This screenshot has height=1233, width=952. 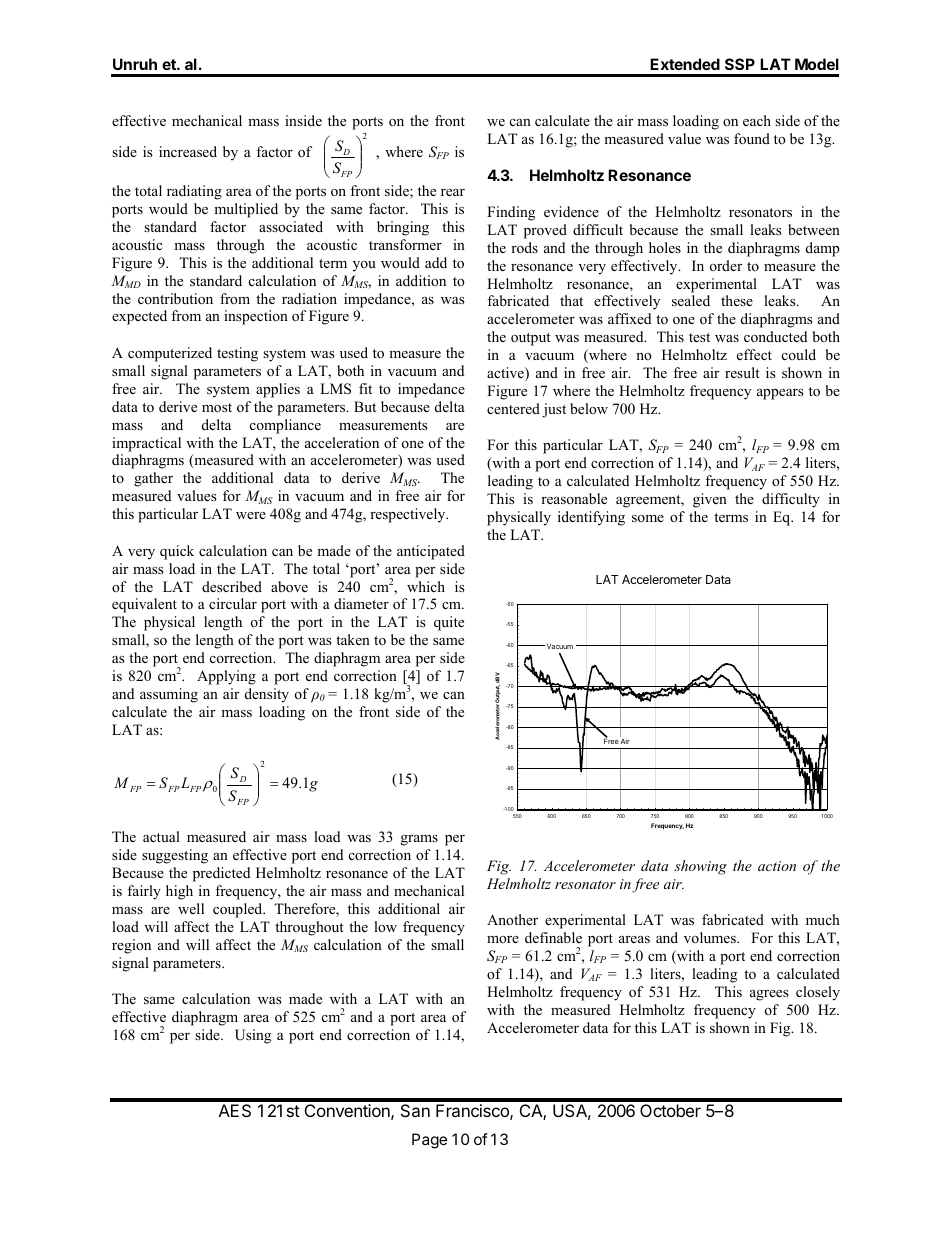 I want to click on AES, so click(x=235, y=1110).
